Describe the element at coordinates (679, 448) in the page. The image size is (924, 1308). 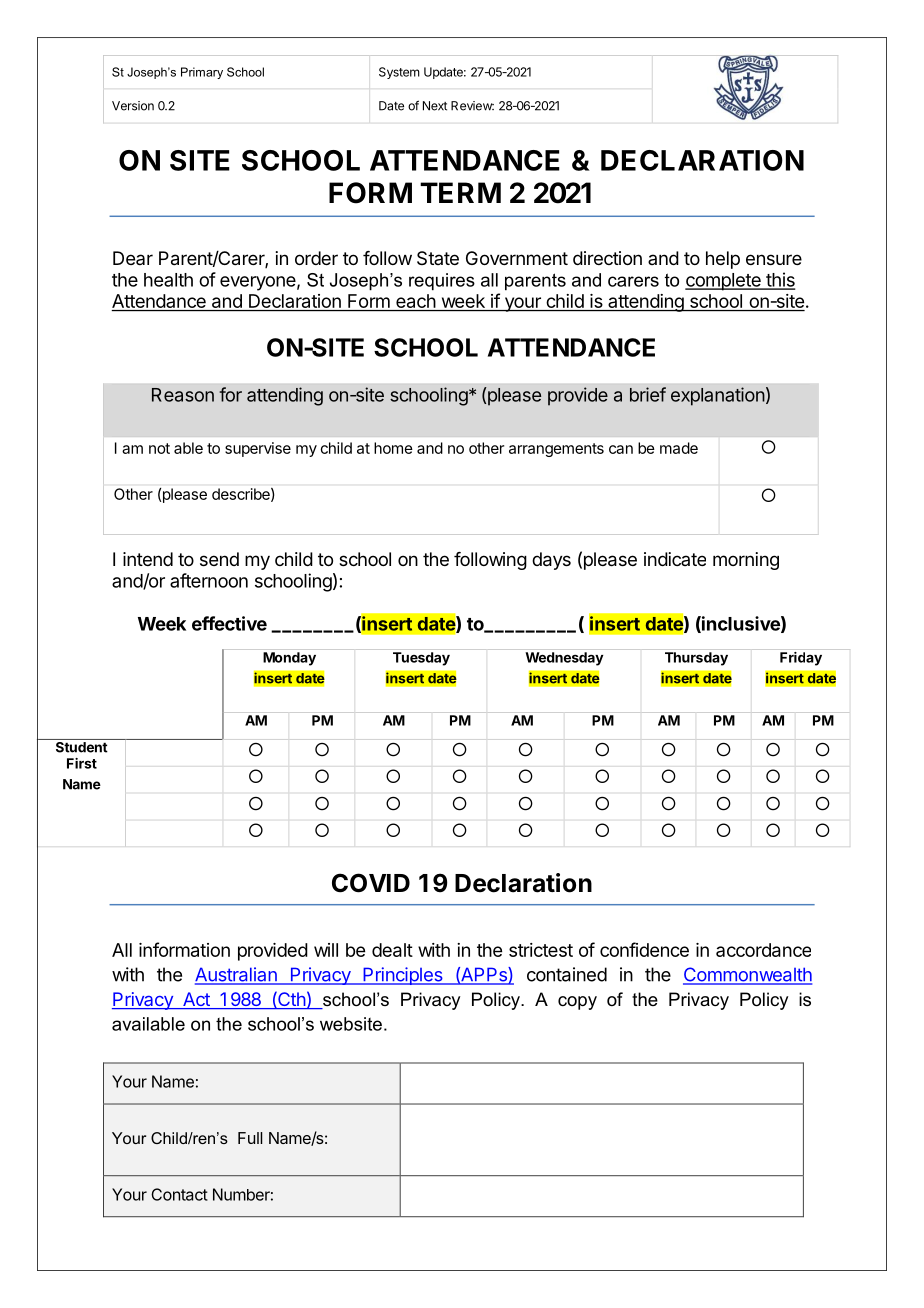
I see `made` at that location.
